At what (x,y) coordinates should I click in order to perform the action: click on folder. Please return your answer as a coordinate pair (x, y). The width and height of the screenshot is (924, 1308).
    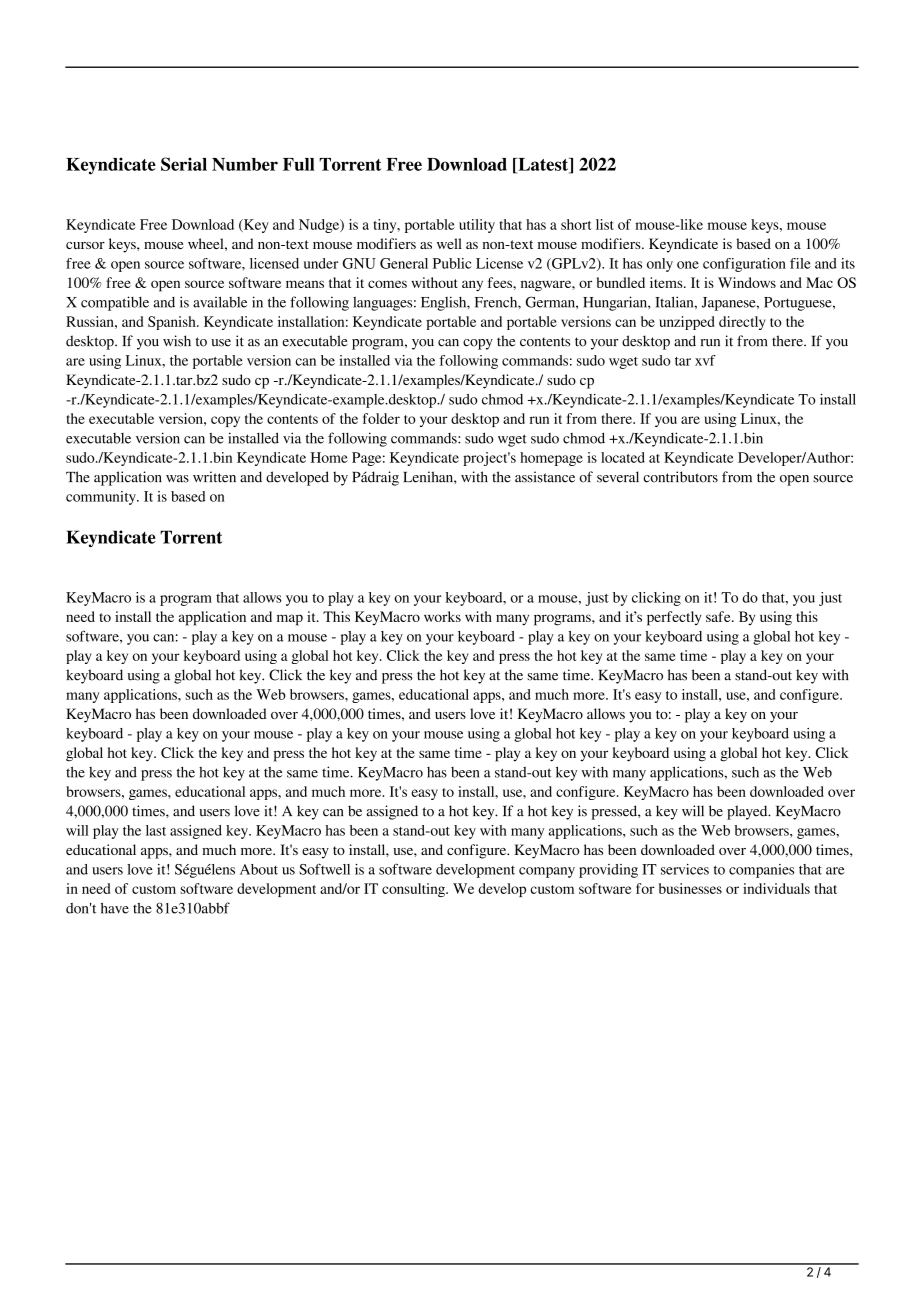
    Looking at the image, I should click on (381, 418).
